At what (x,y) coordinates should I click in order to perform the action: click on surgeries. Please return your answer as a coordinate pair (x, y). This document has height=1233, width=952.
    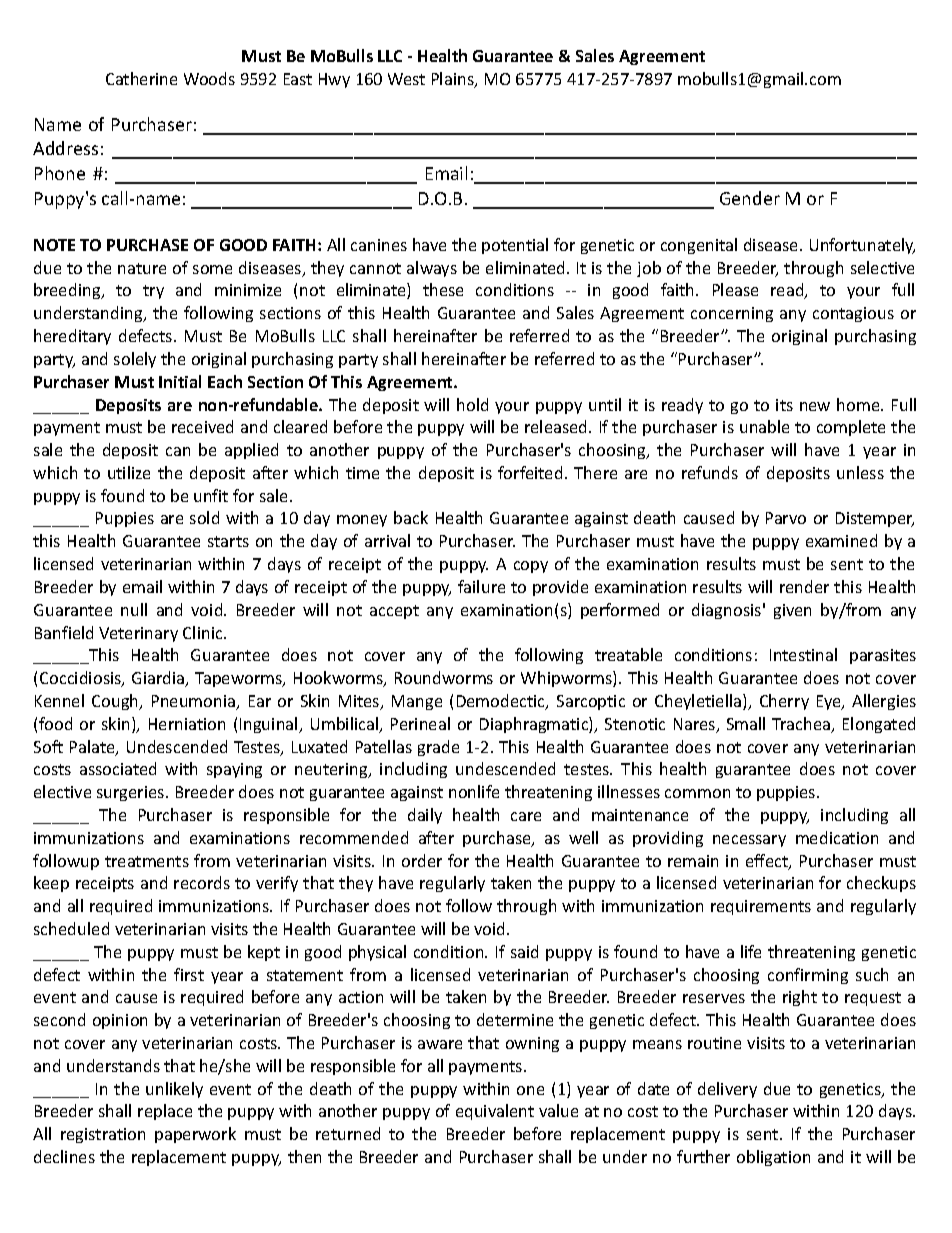
    Looking at the image, I should click on (132, 793).
